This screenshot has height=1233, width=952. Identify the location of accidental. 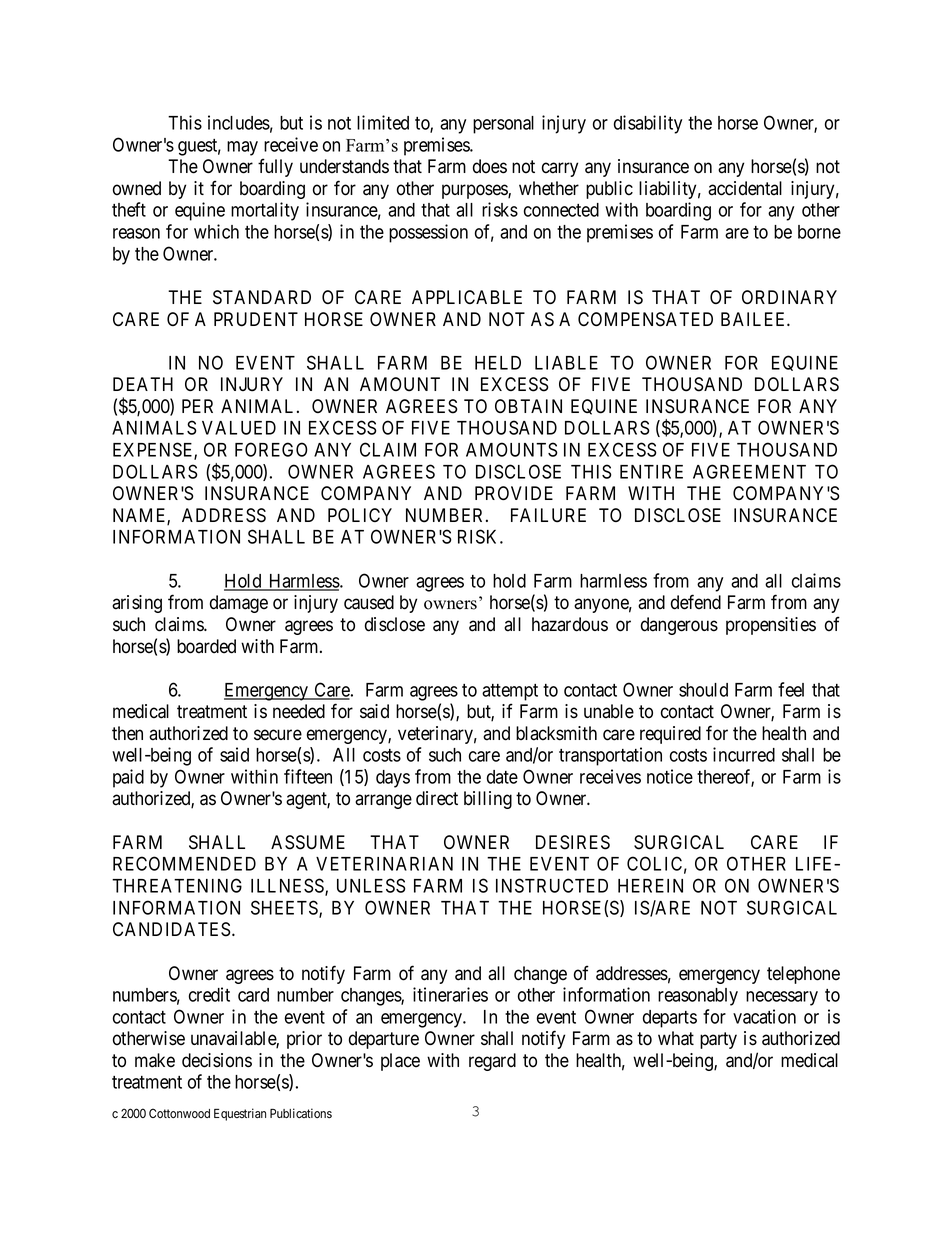
(745, 188).
